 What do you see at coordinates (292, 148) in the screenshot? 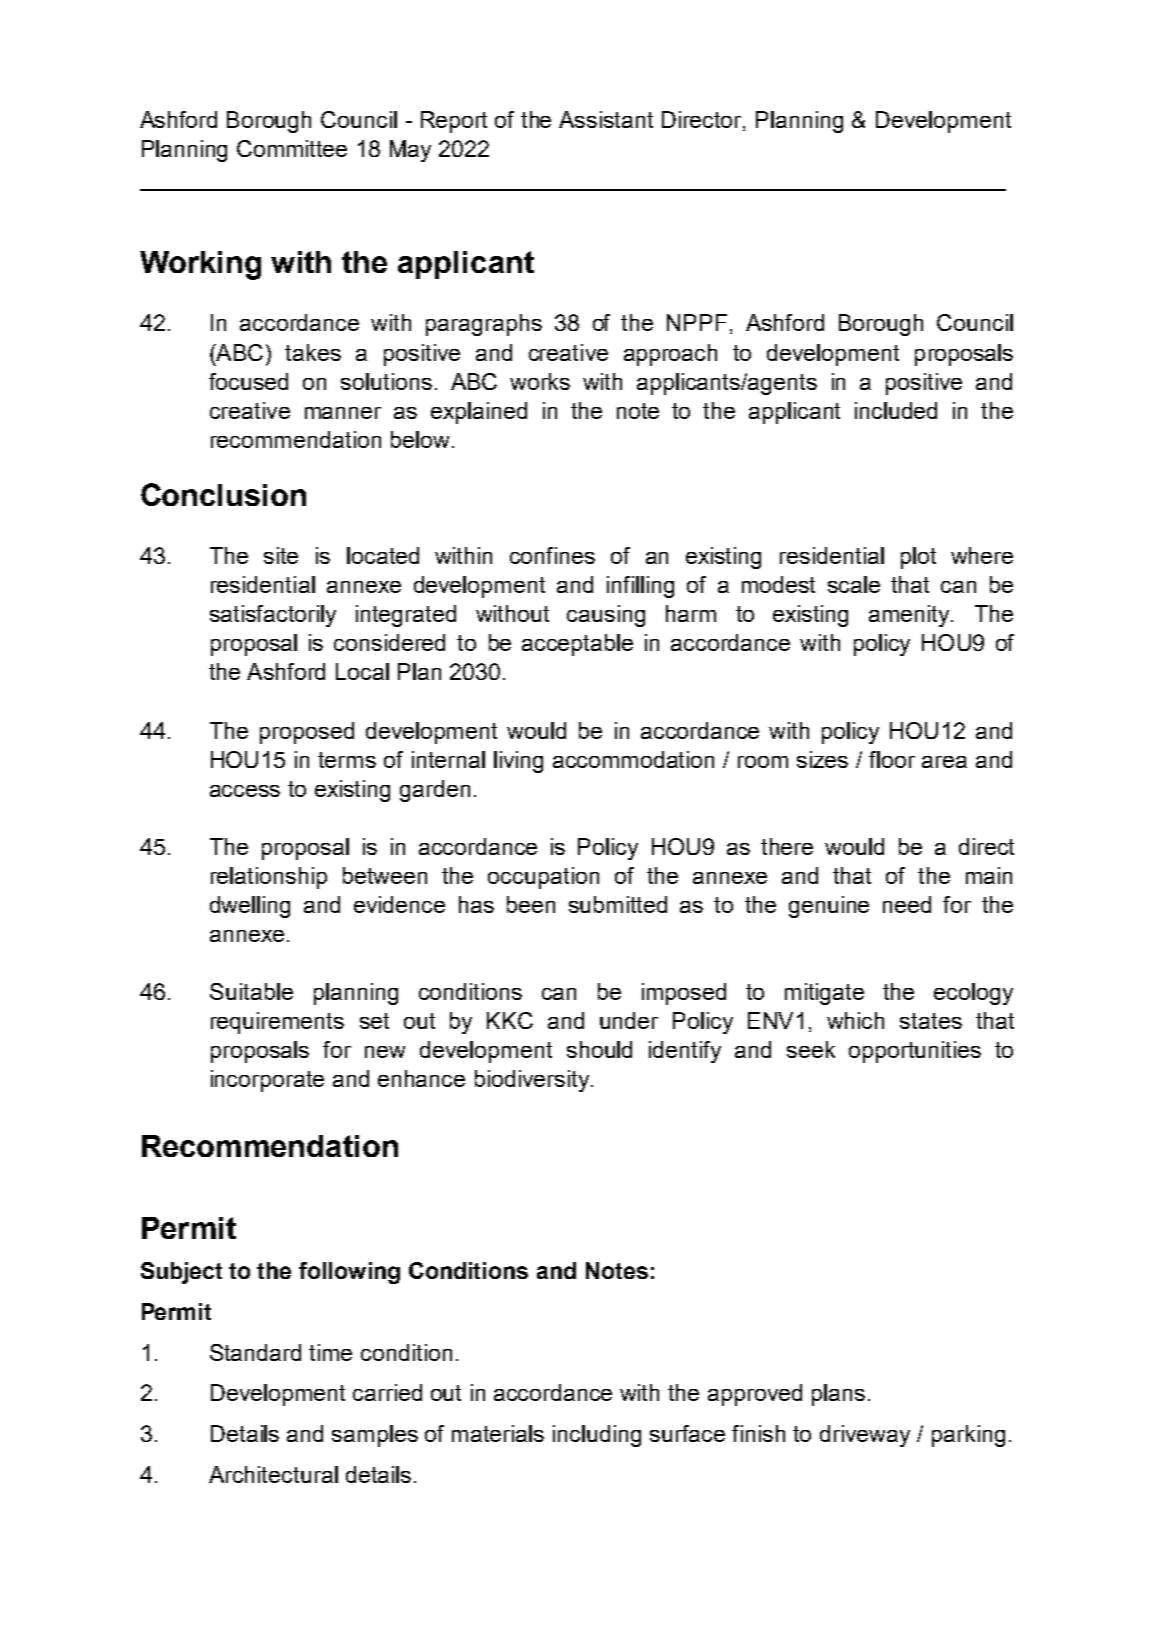
I see `Committee` at bounding box center [292, 148].
